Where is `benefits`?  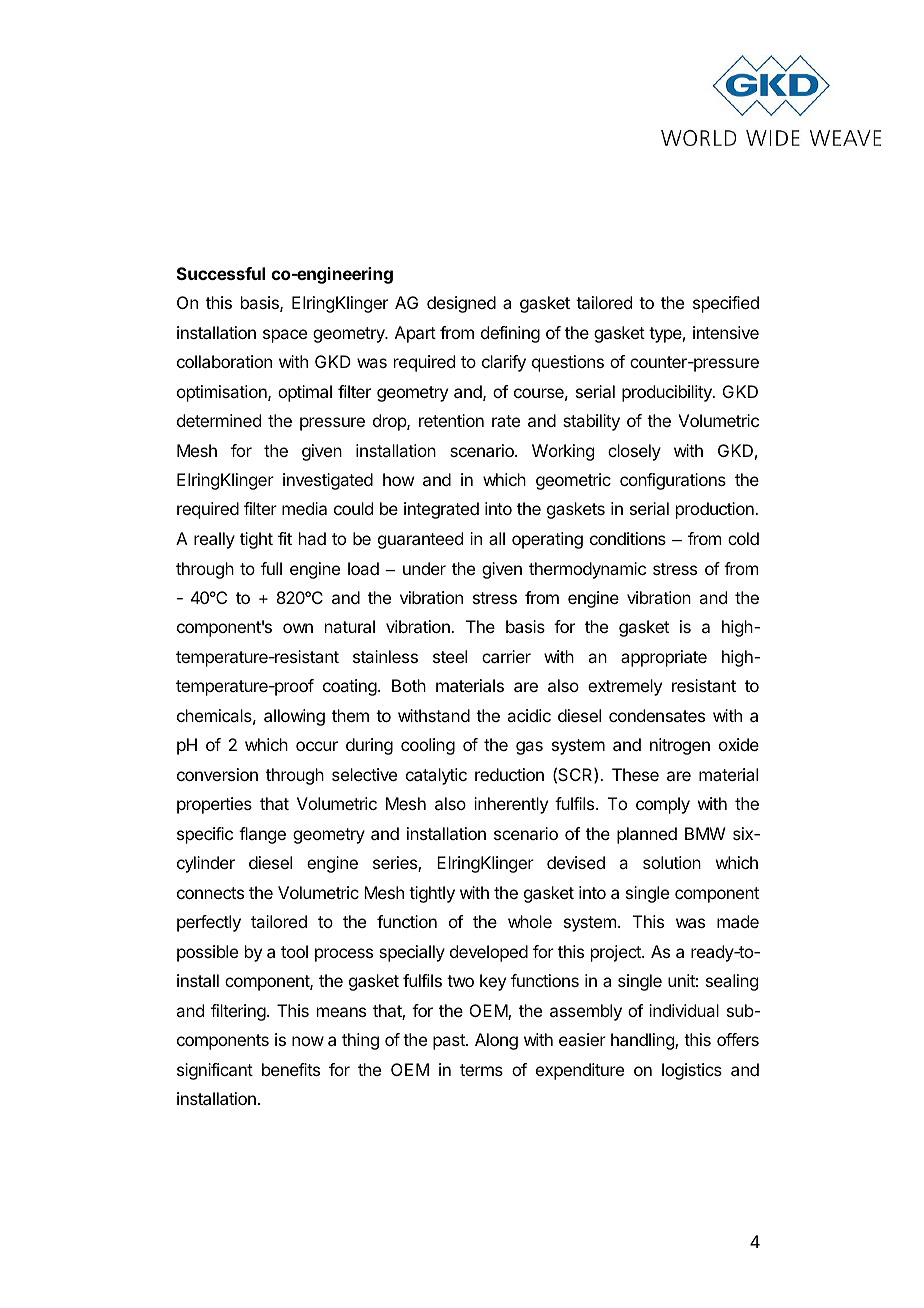
benefits is located at coordinates (291, 1069).
